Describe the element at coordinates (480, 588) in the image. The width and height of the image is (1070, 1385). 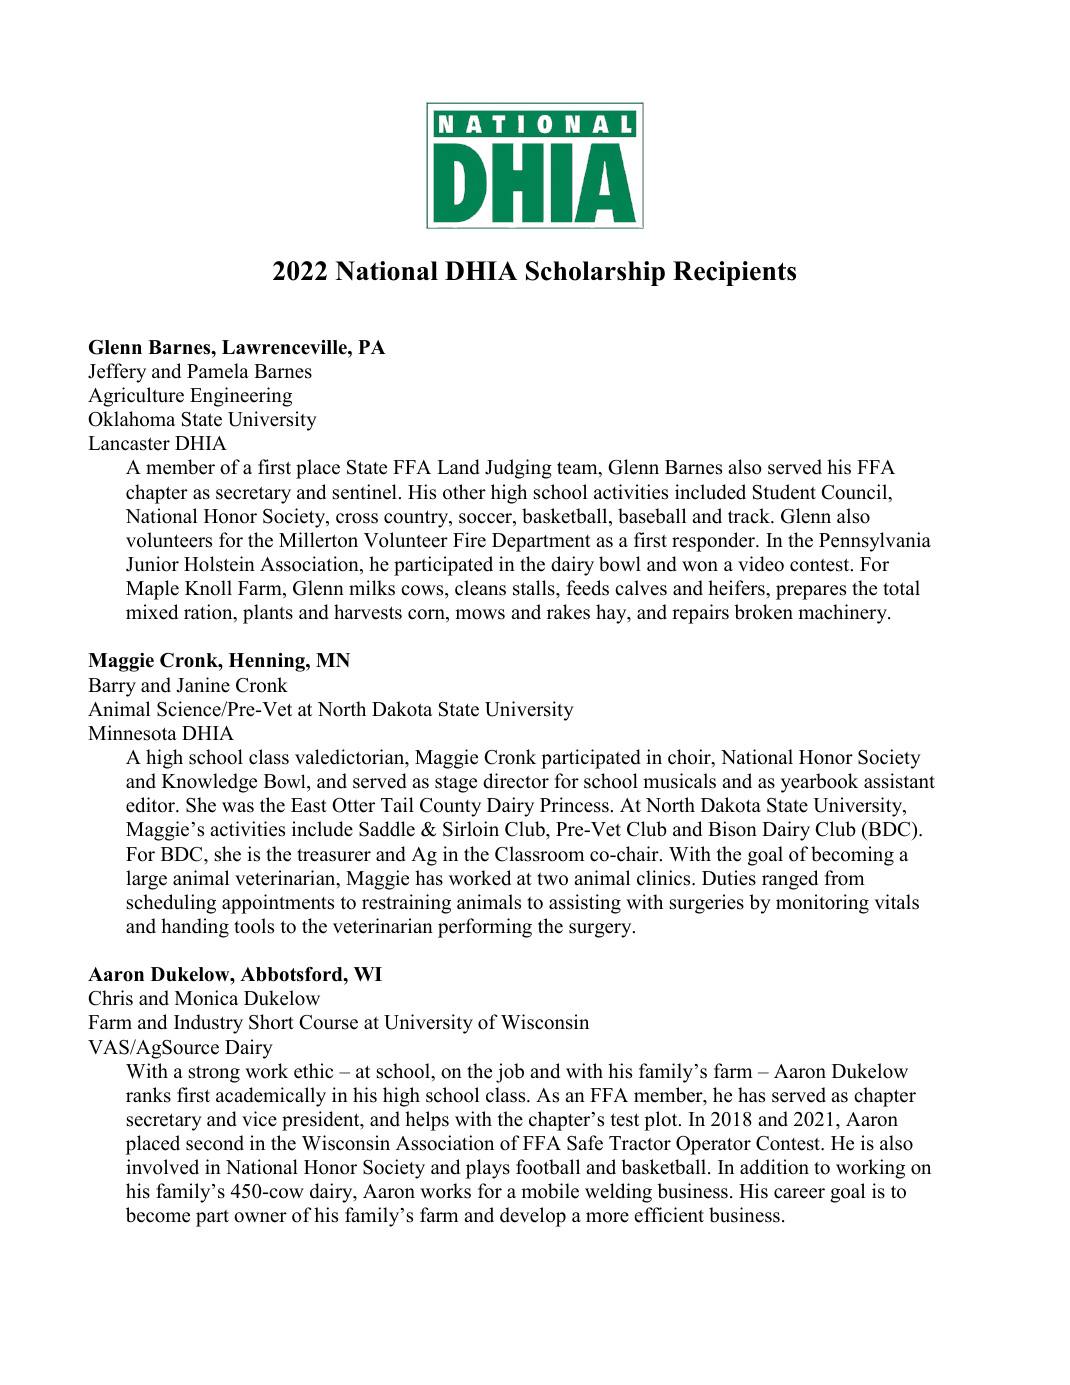
I see `cleans` at that location.
